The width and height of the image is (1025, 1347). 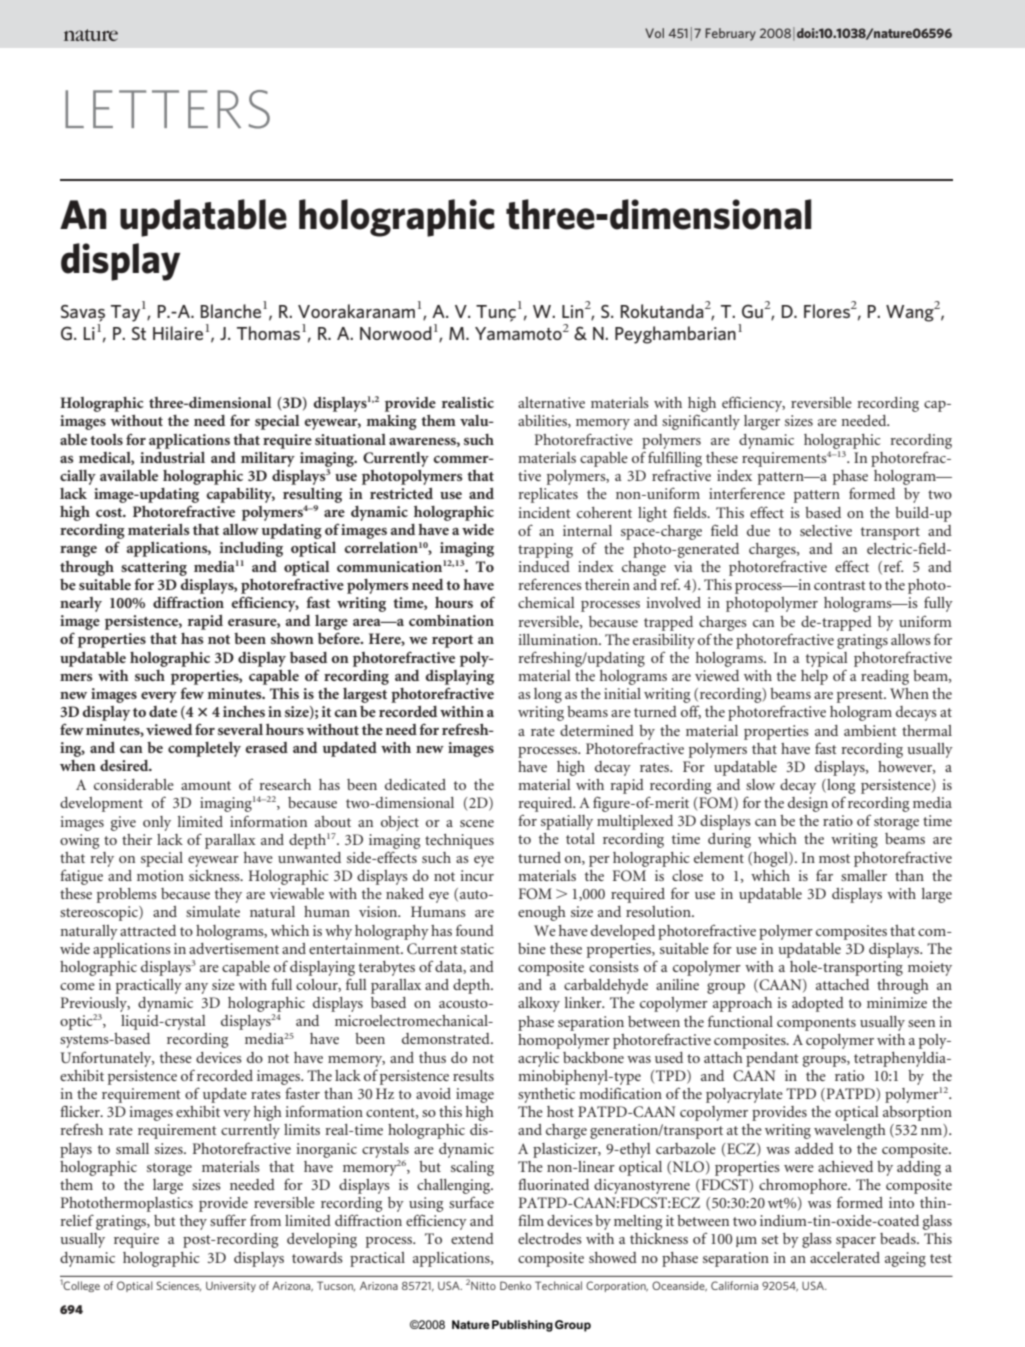 I want to click on inches, so click(x=244, y=711).
